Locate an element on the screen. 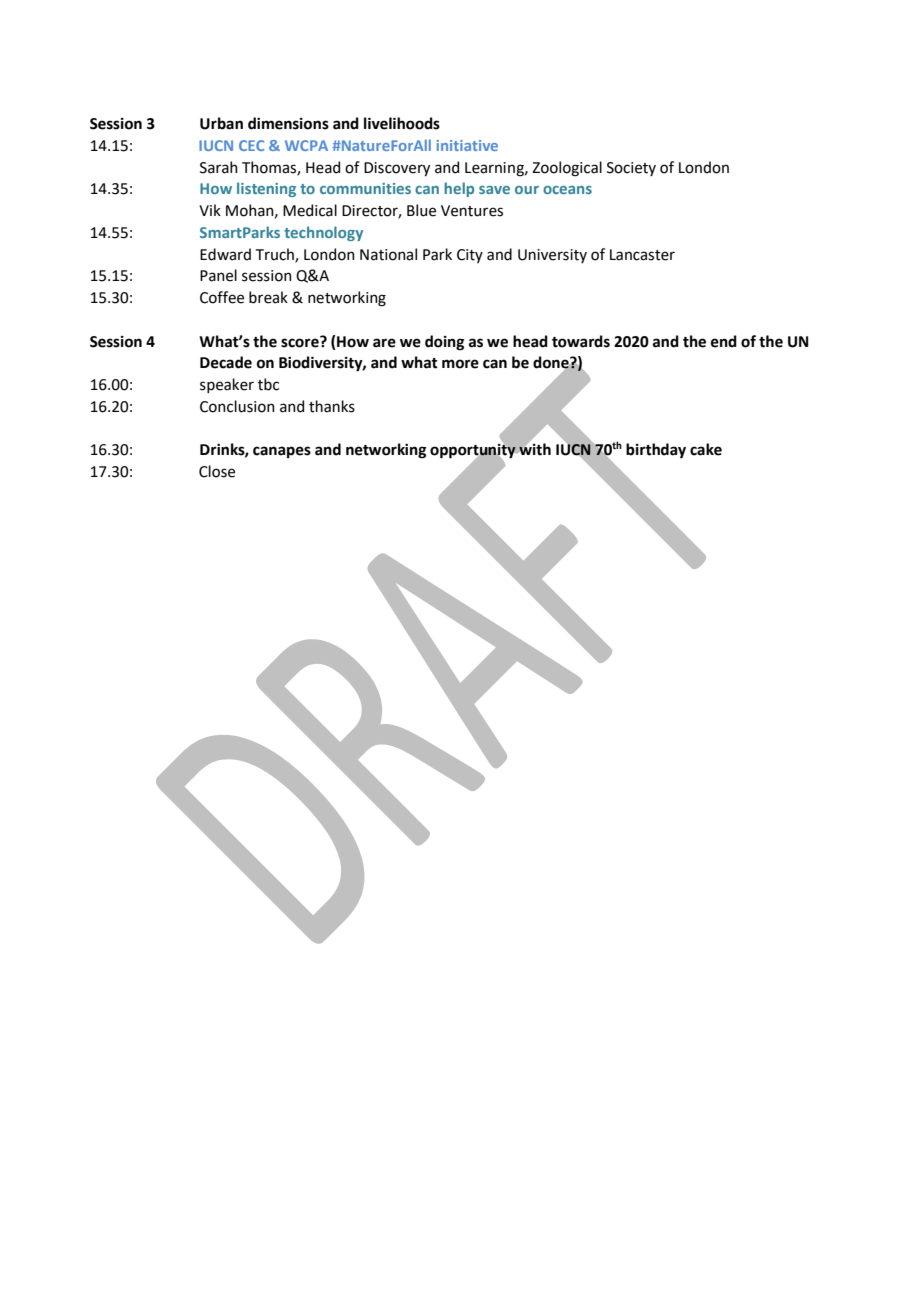 The height and width of the screenshot is (1307, 924). dimensions is located at coordinates (288, 123).
